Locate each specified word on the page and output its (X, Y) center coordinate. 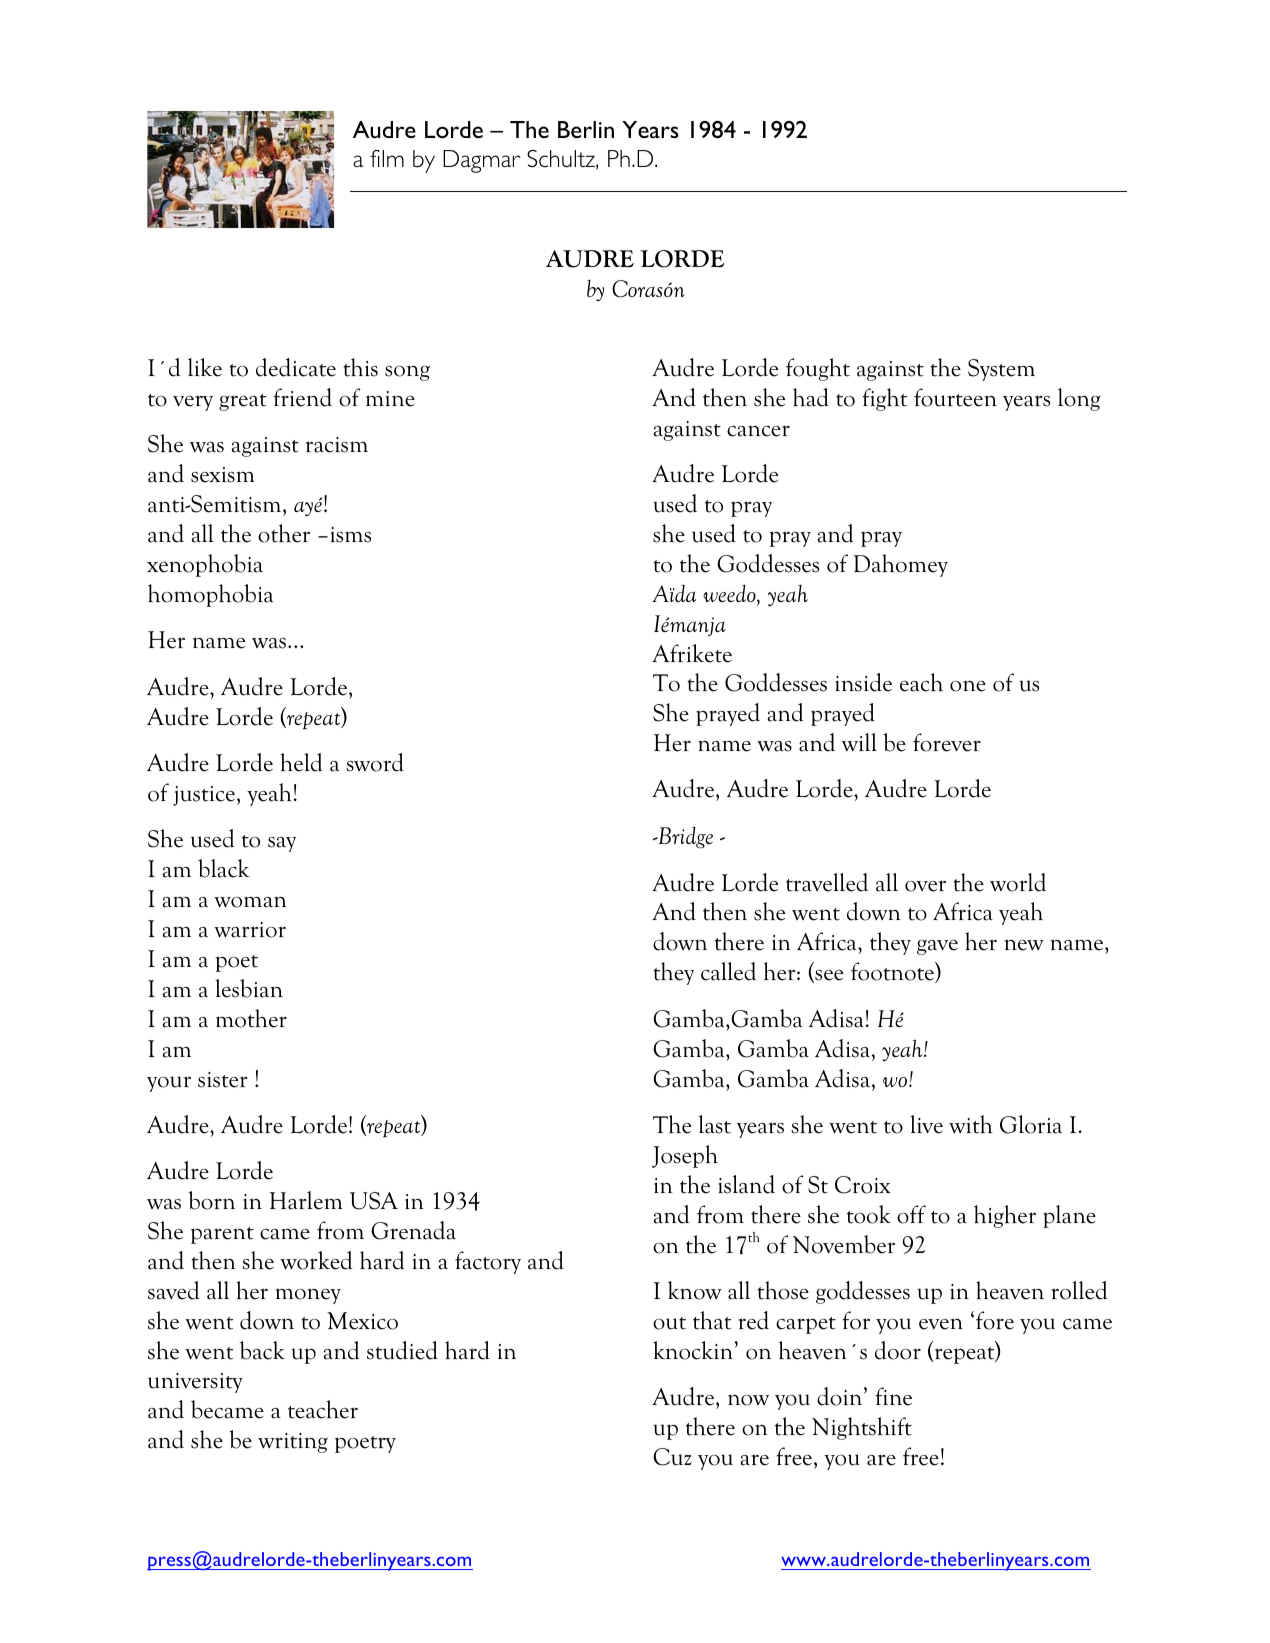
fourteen (955, 397)
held (301, 762)
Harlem (306, 1200)
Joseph (685, 1156)
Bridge (684, 838)
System (1001, 370)
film (387, 158)
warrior (250, 930)
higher (1005, 1216)
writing (293, 1443)
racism (337, 445)
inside (863, 682)
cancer (758, 431)
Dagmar (482, 161)
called (728, 971)
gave (937, 947)
